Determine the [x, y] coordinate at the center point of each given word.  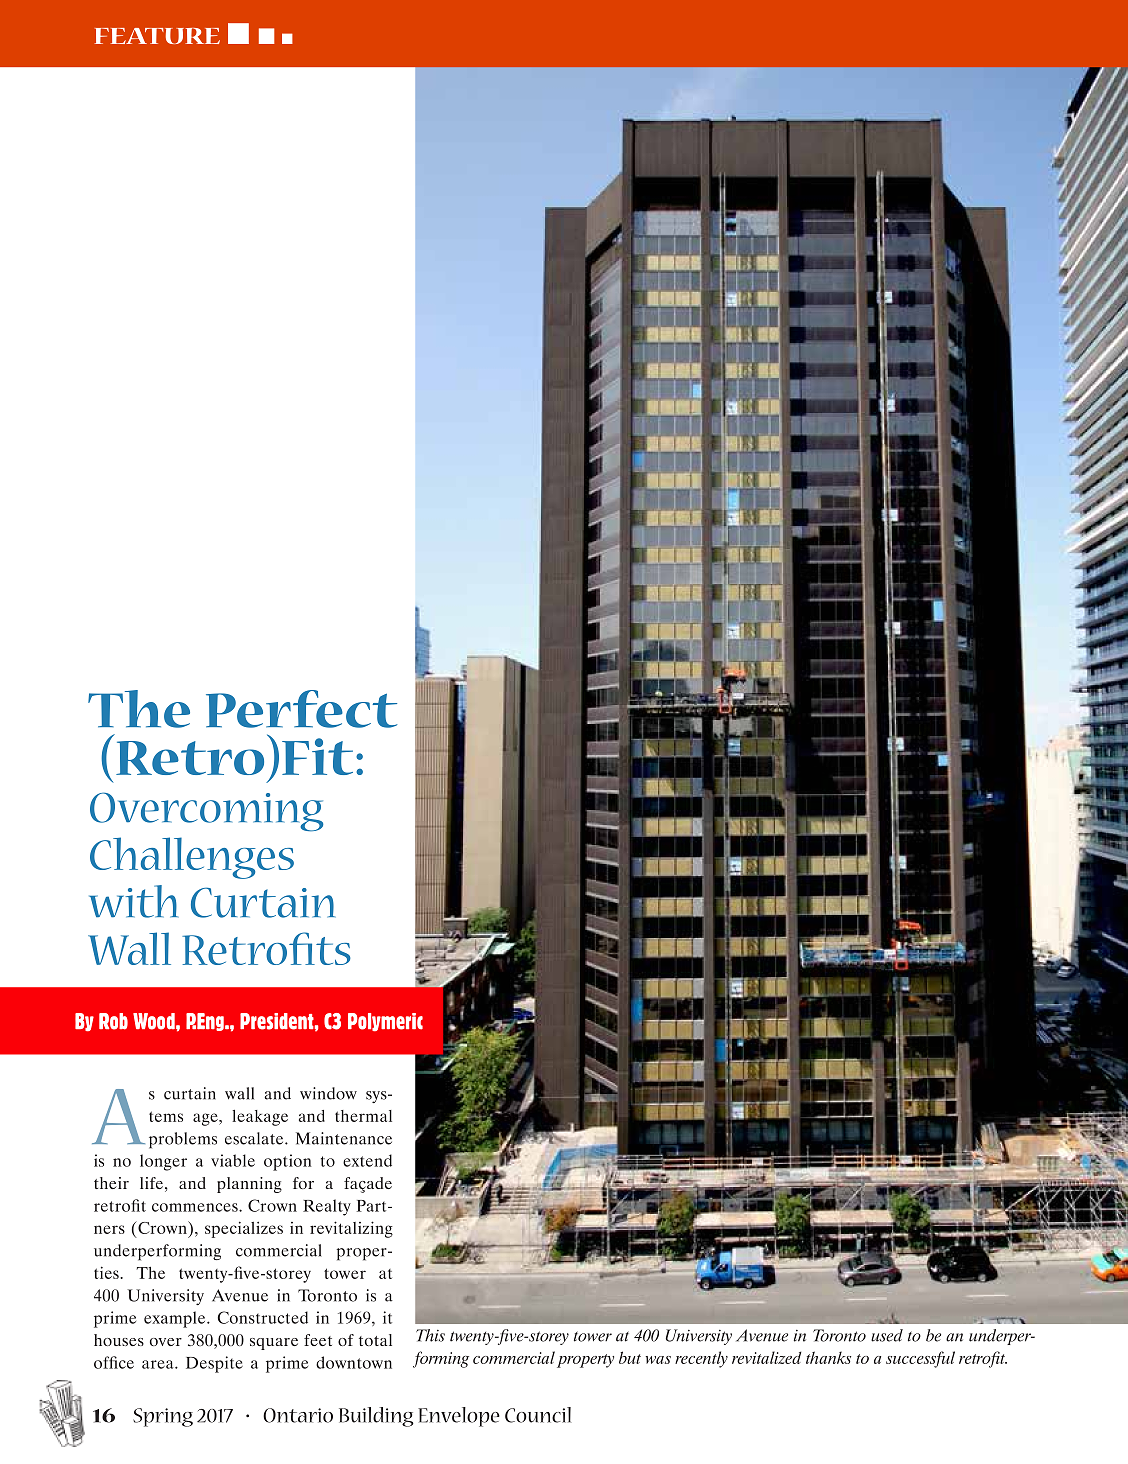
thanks [828, 1357]
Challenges [192, 858]
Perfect [301, 709]
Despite [214, 1364]
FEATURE [157, 36]
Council [538, 1415]
